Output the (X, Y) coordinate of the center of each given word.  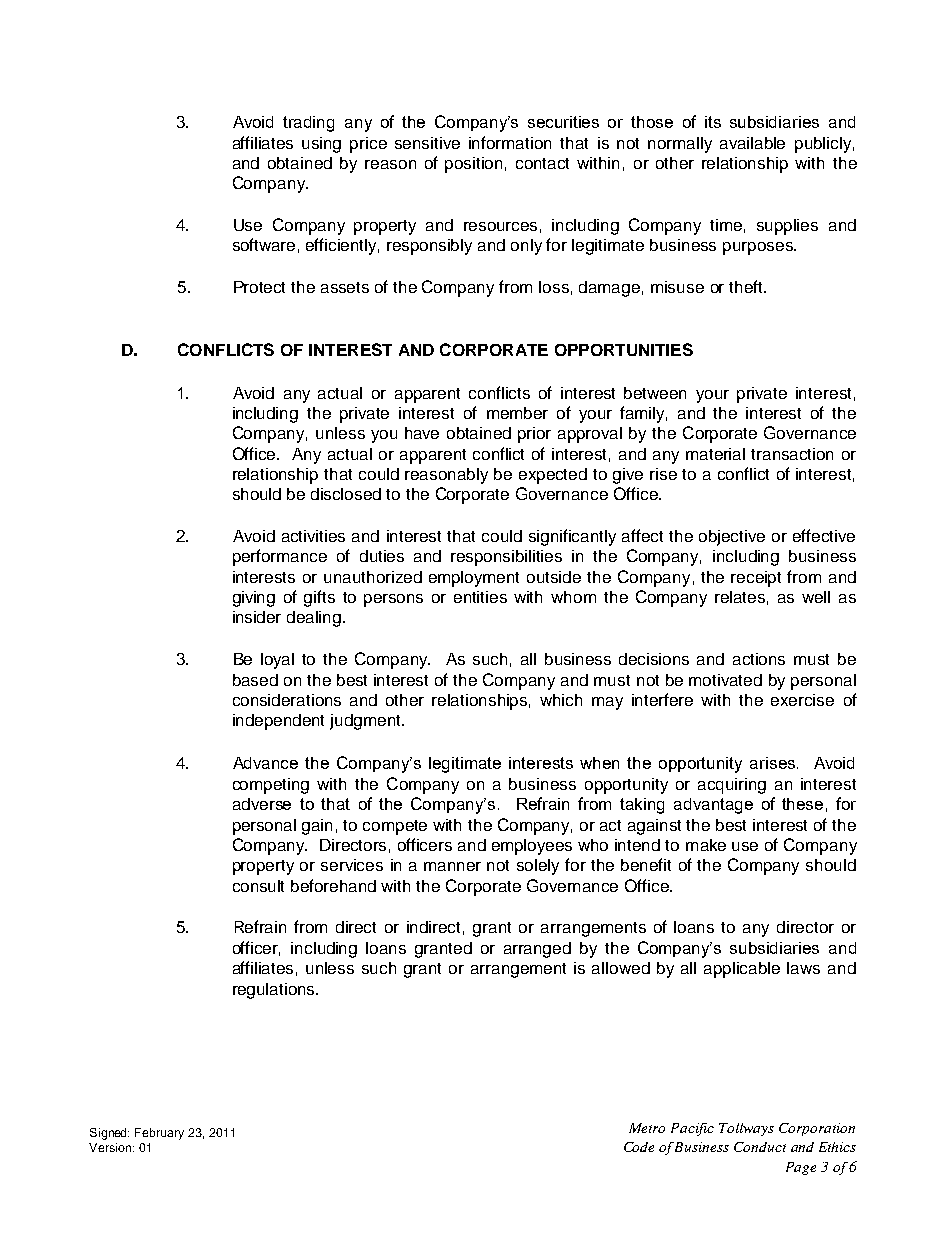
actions (759, 659)
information (510, 142)
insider (257, 617)
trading (308, 124)
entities (480, 597)
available (752, 143)
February (159, 1134)
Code (639, 1147)
